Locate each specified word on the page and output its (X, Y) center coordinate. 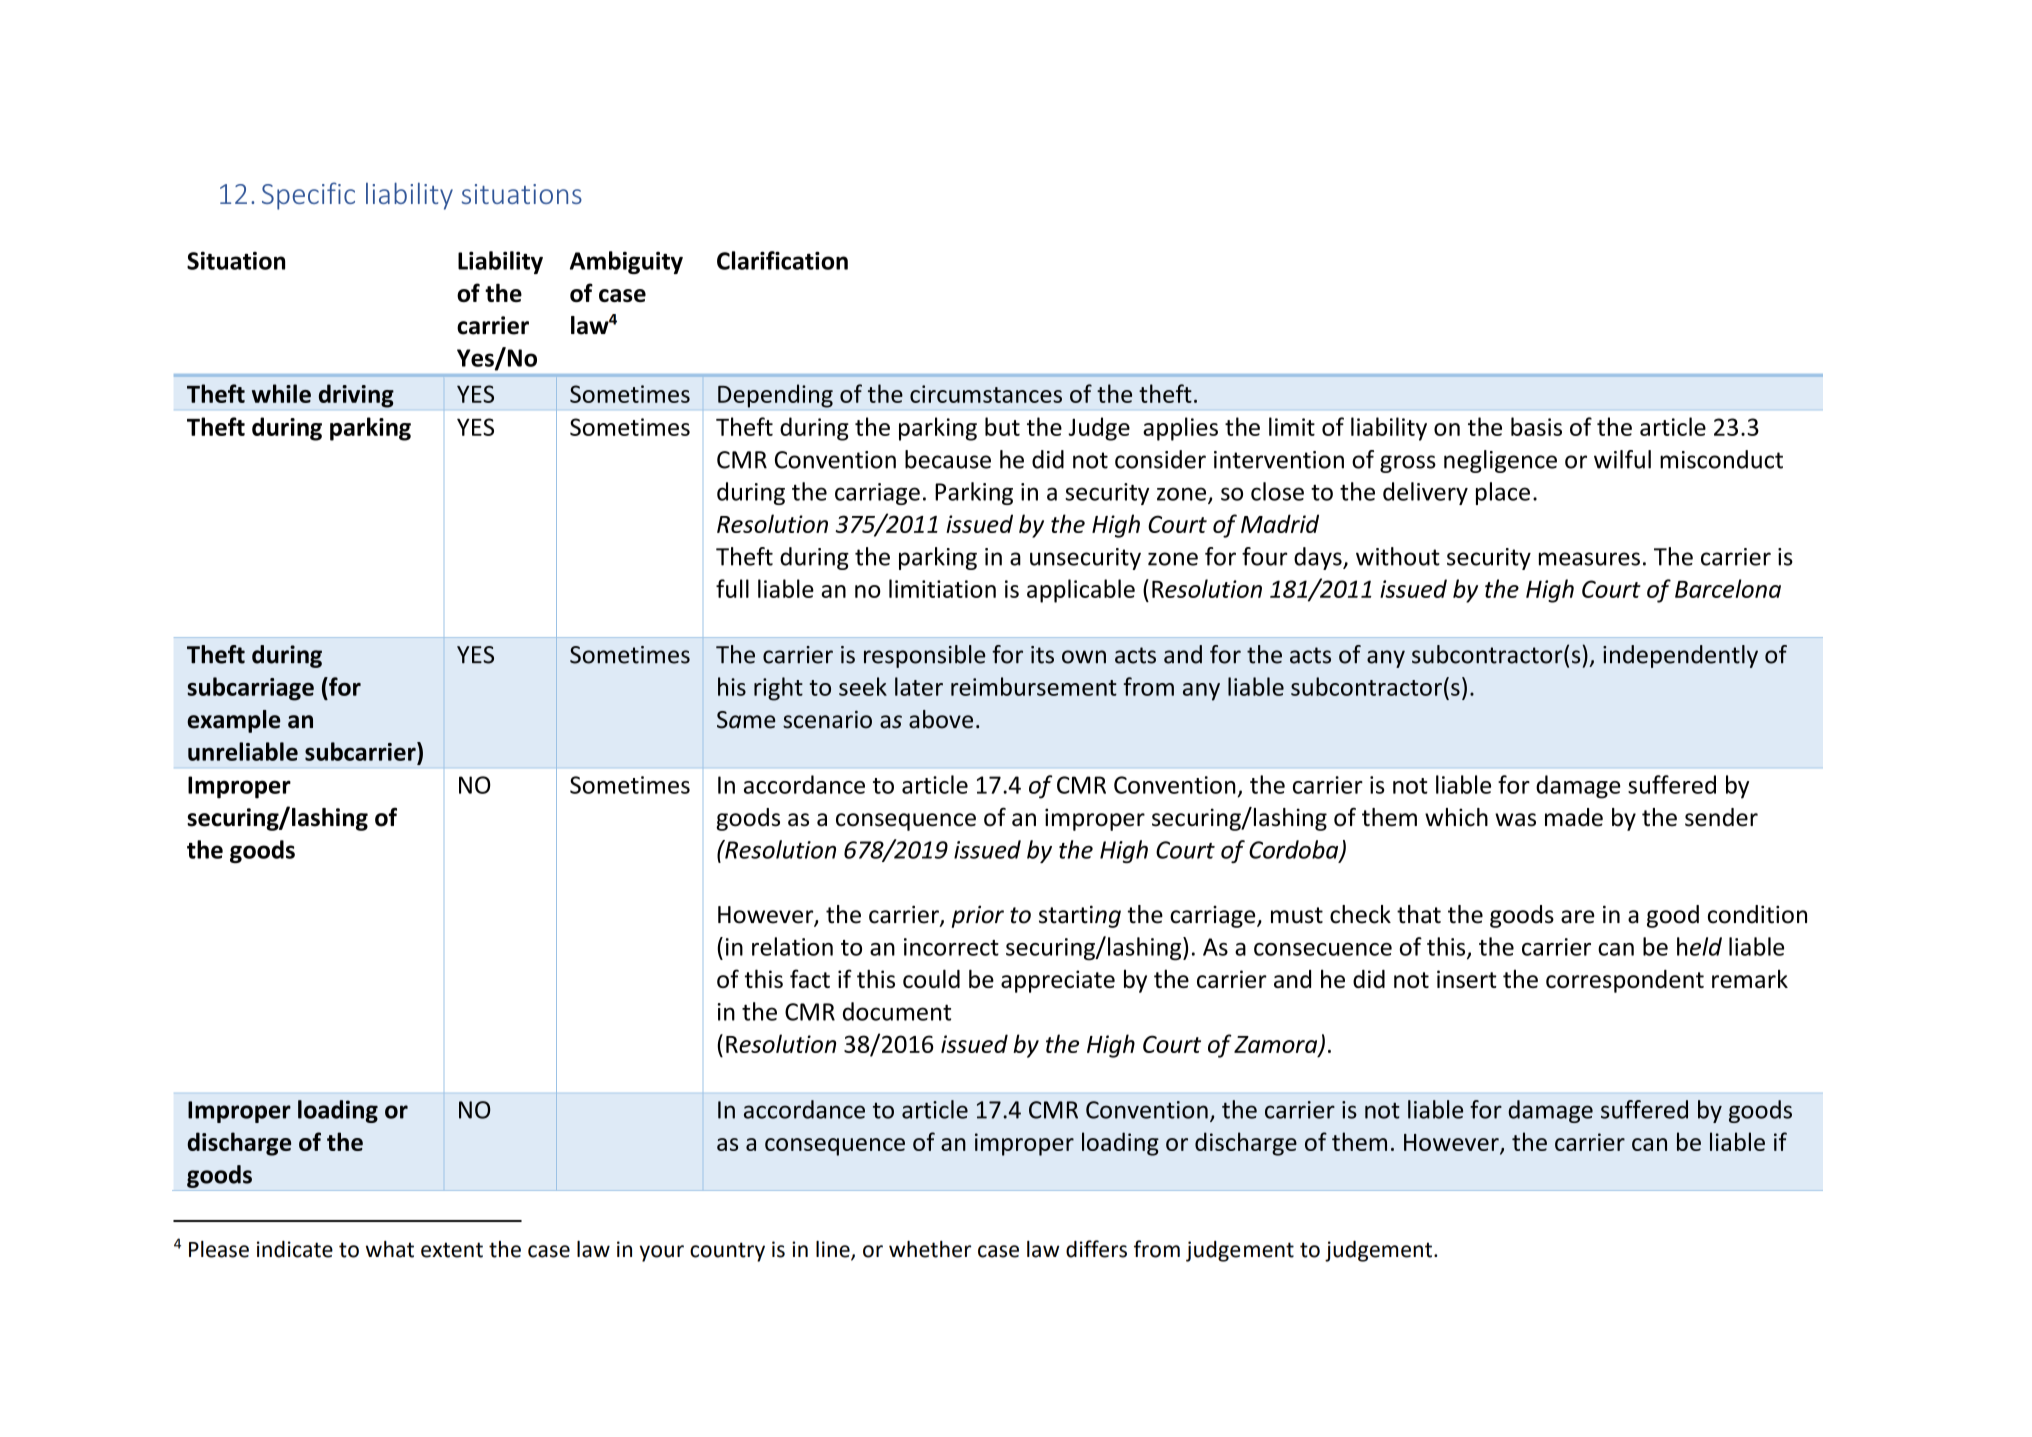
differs (1096, 1249)
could (931, 978)
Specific (308, 196)
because (948, 459)
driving (356, 396)
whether (930, 1249)
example (234, 721)
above (941, 719)
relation (792, 946)
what (390, 1249)
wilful (1622, 459)
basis (1536, 426)
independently (1680, 656)
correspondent (1625, 981)
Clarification (782, 260)
